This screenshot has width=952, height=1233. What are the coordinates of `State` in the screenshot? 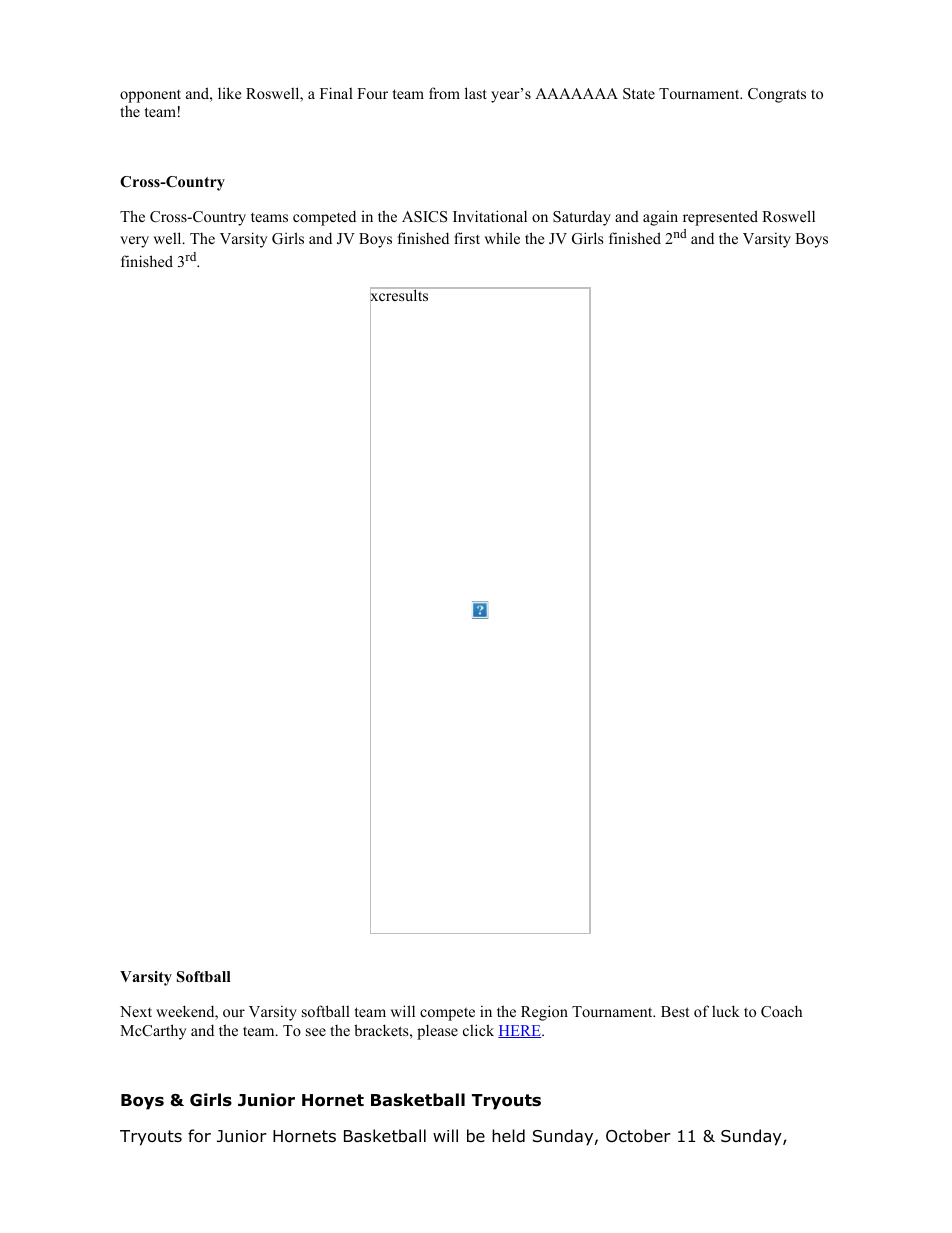 It's located at (639, 94).
